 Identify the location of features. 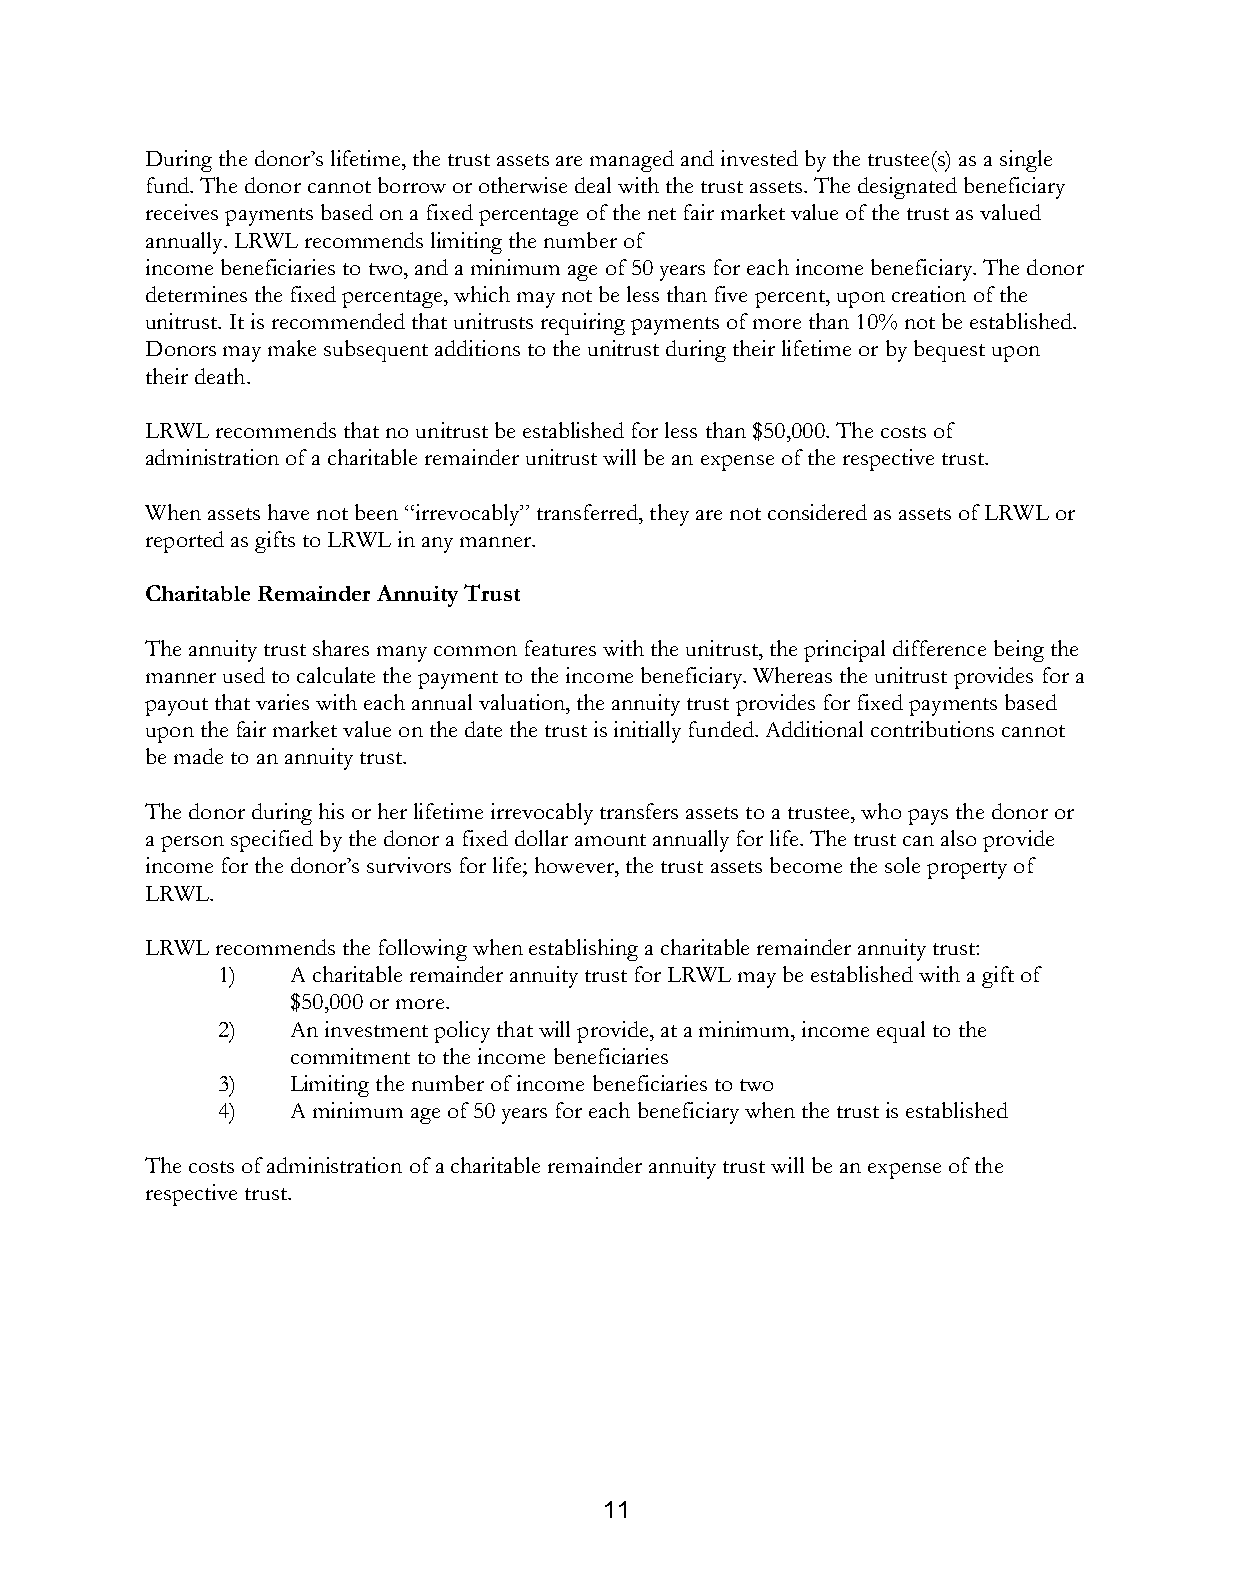
(560, 648).
